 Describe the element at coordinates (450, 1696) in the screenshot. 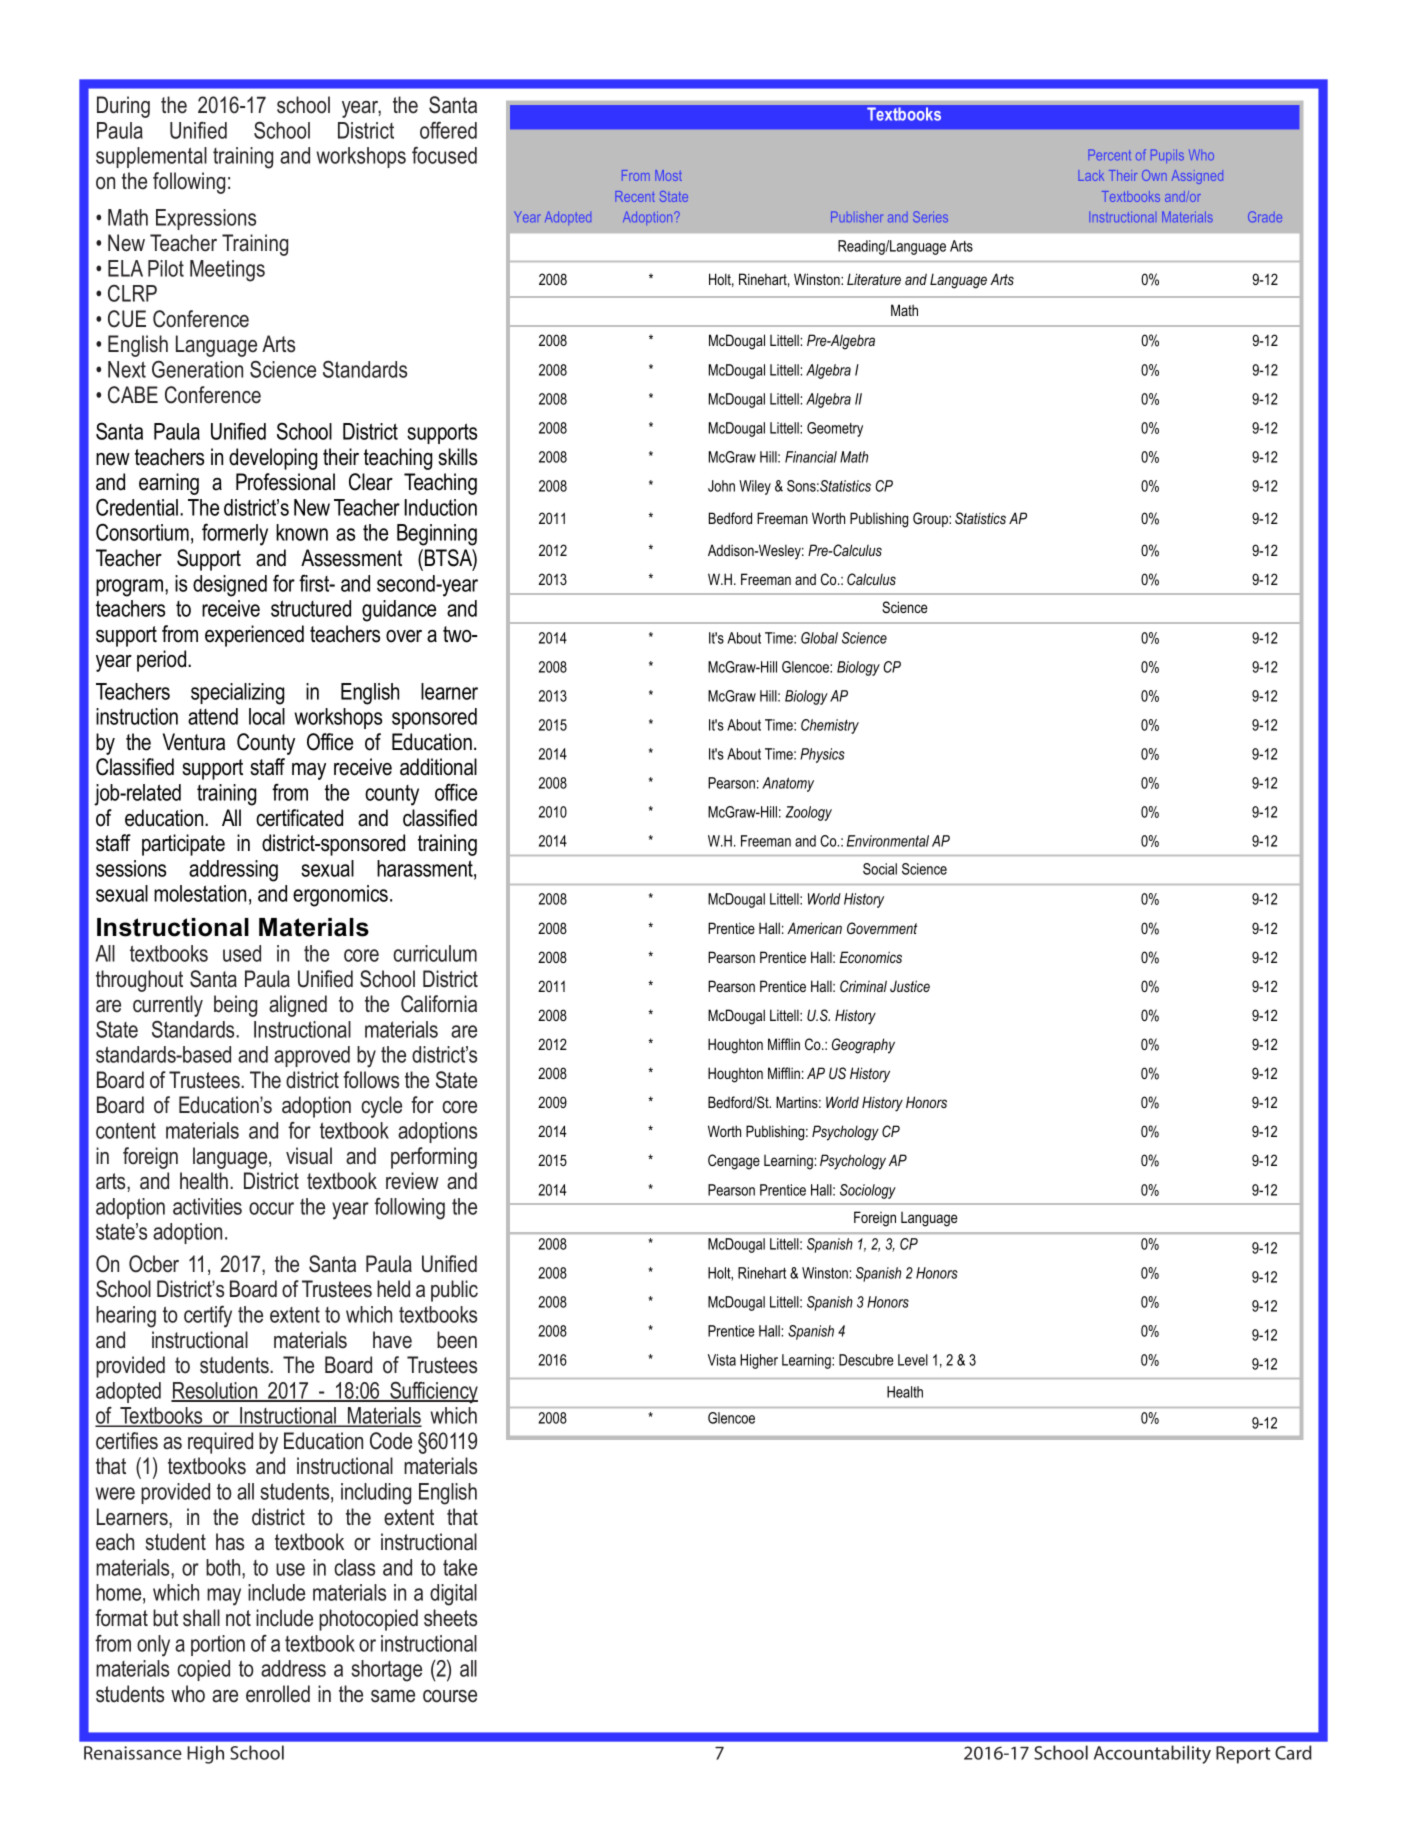

I see `course` at that location.
